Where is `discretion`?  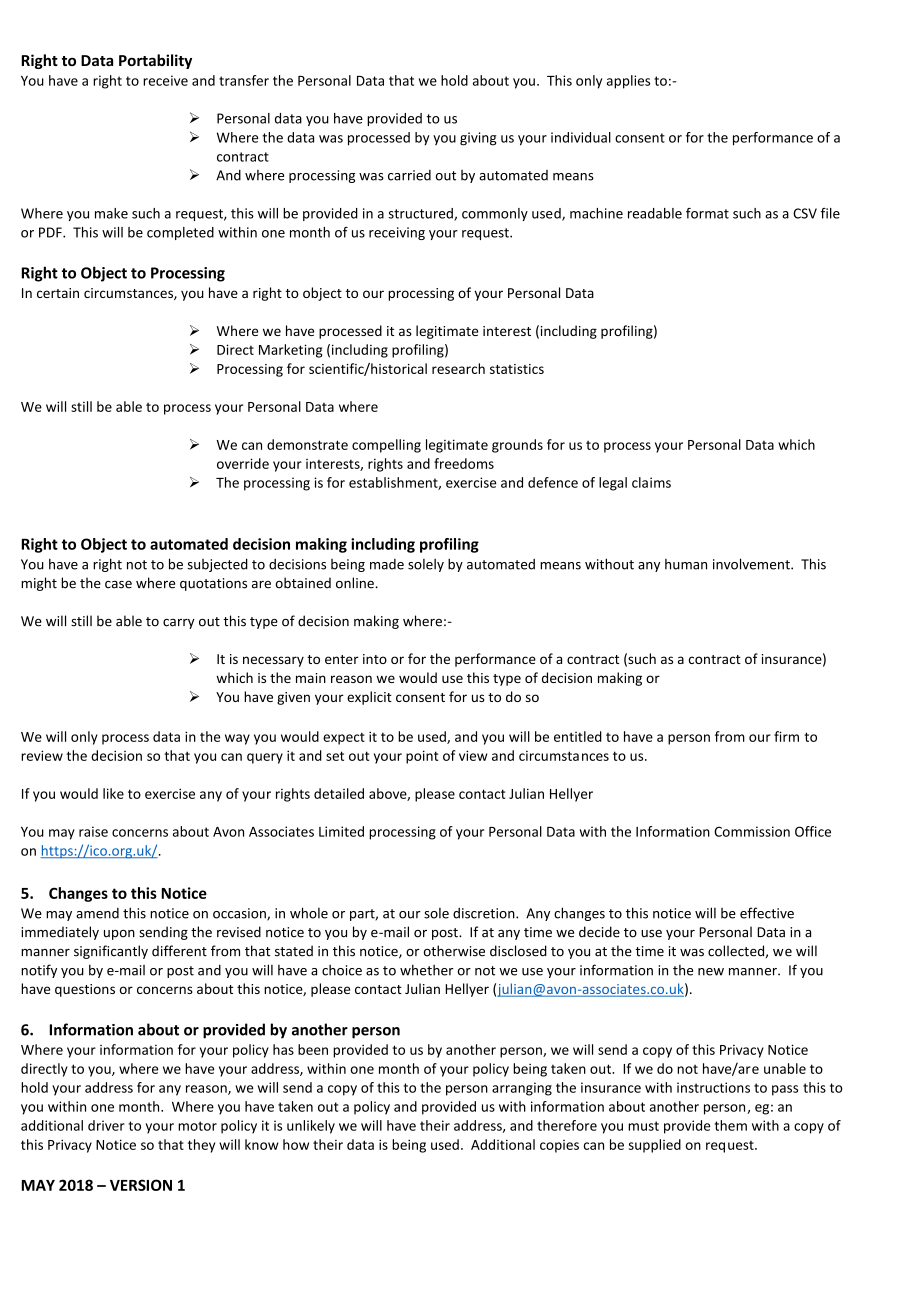 discretion is located at coordinates (485, 913).
